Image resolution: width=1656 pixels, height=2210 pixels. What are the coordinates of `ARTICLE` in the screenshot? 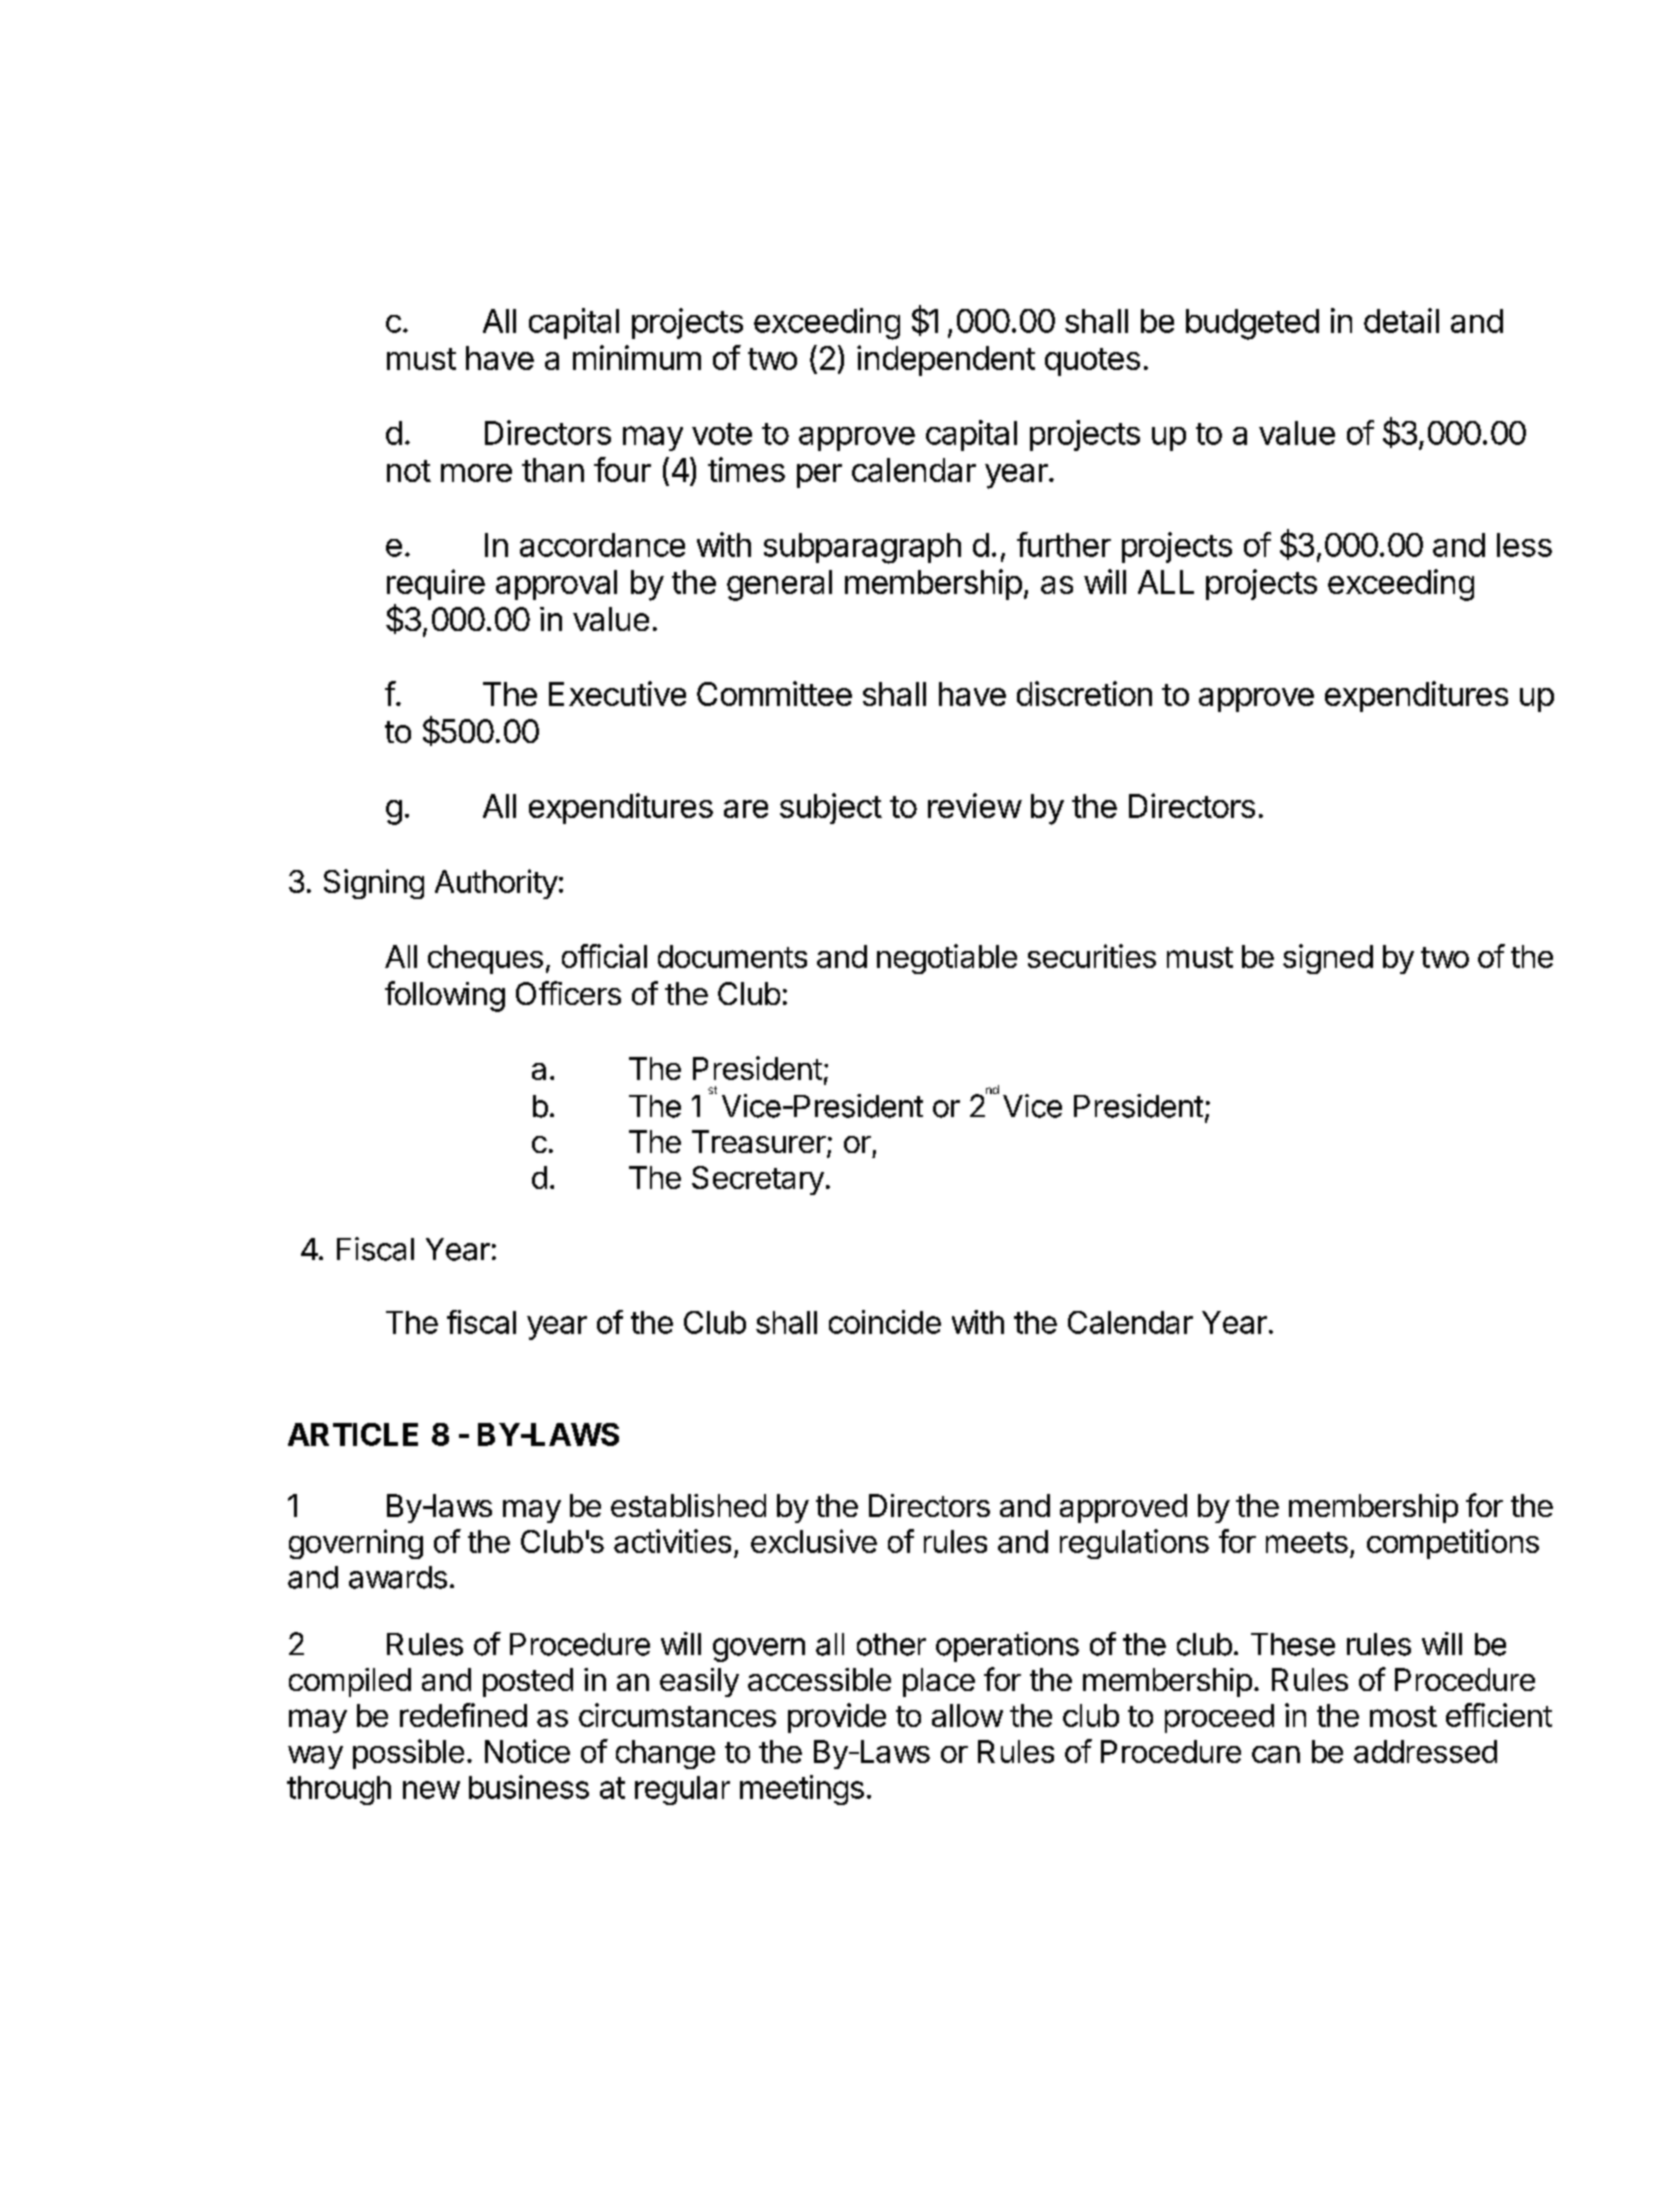 It's located at (353, 1434).
